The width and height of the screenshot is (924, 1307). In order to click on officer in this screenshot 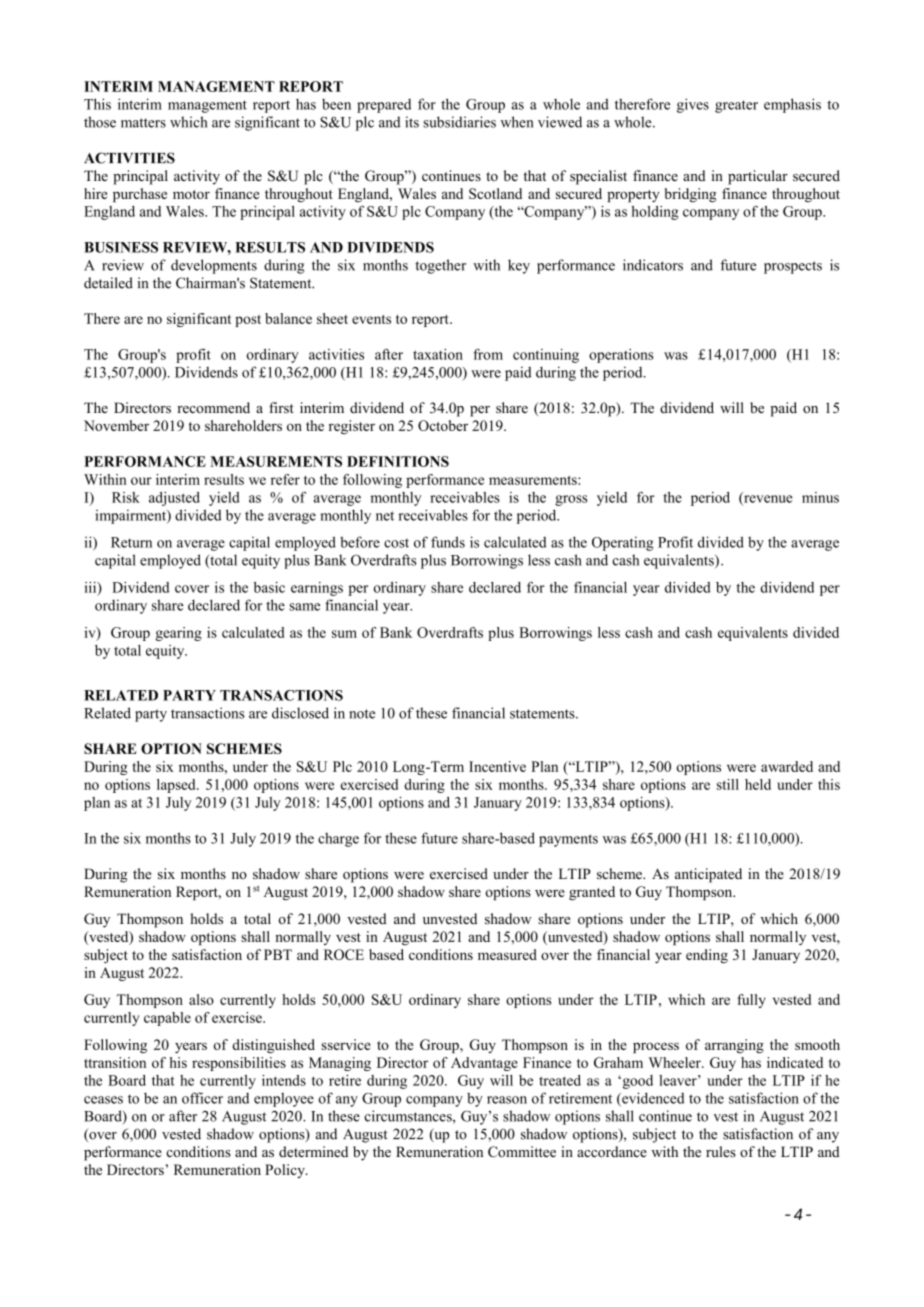, I will do `click(202, 1098)`.
